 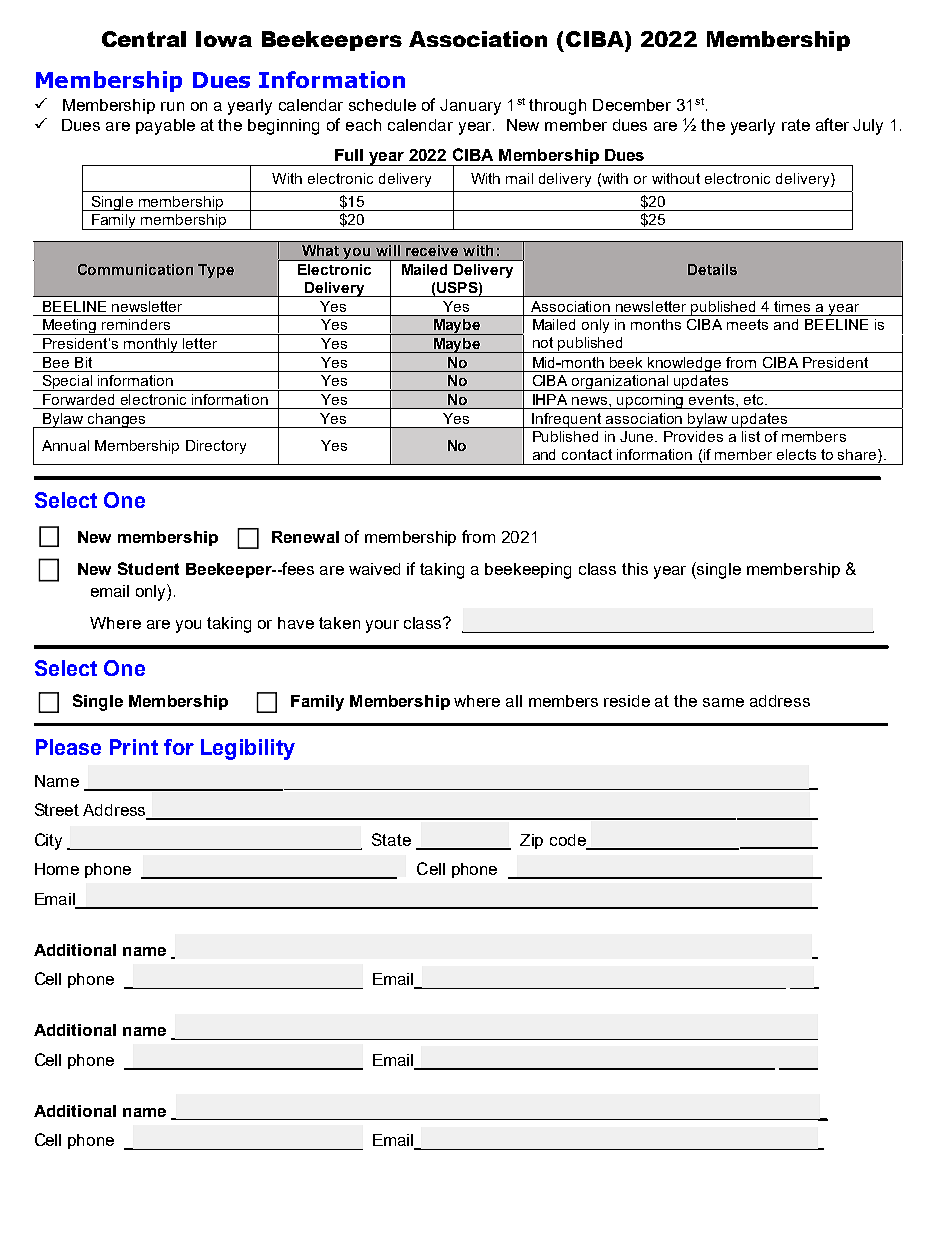 What do you see at coordinates (296, 623) in the document?
I see `have` at bounding box center [296, 623].
